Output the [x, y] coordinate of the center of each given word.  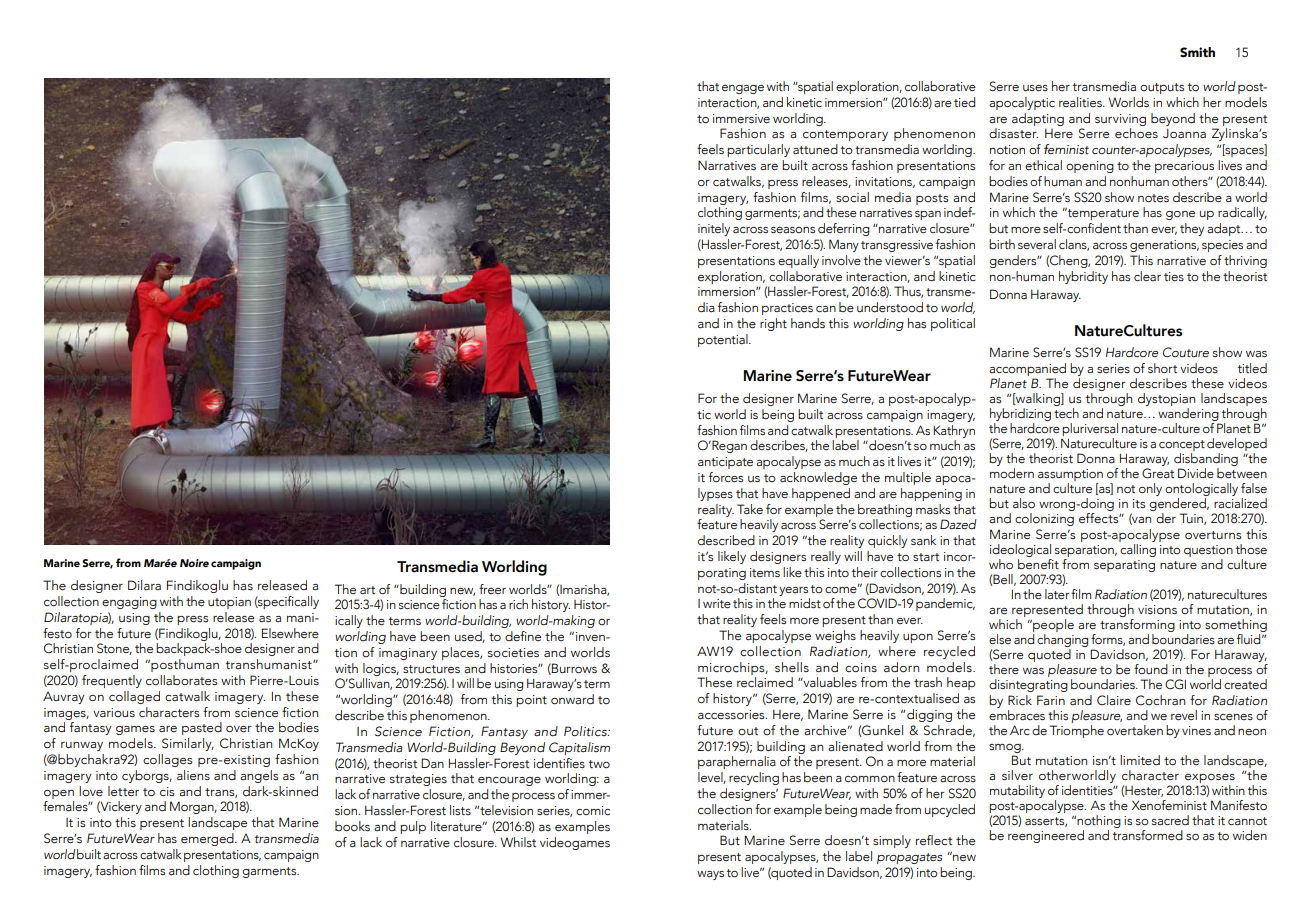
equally [798, 261]
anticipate [725, 463]
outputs [1162, 88]
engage [743, 89]
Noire [194, 563]
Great [1158, 473]
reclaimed [765, 682]
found [1151, 669]
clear [1147, 276]
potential [724, 340]
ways [710, 875]
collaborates [181, 680]
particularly [758, 150]
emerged [208, 839]
